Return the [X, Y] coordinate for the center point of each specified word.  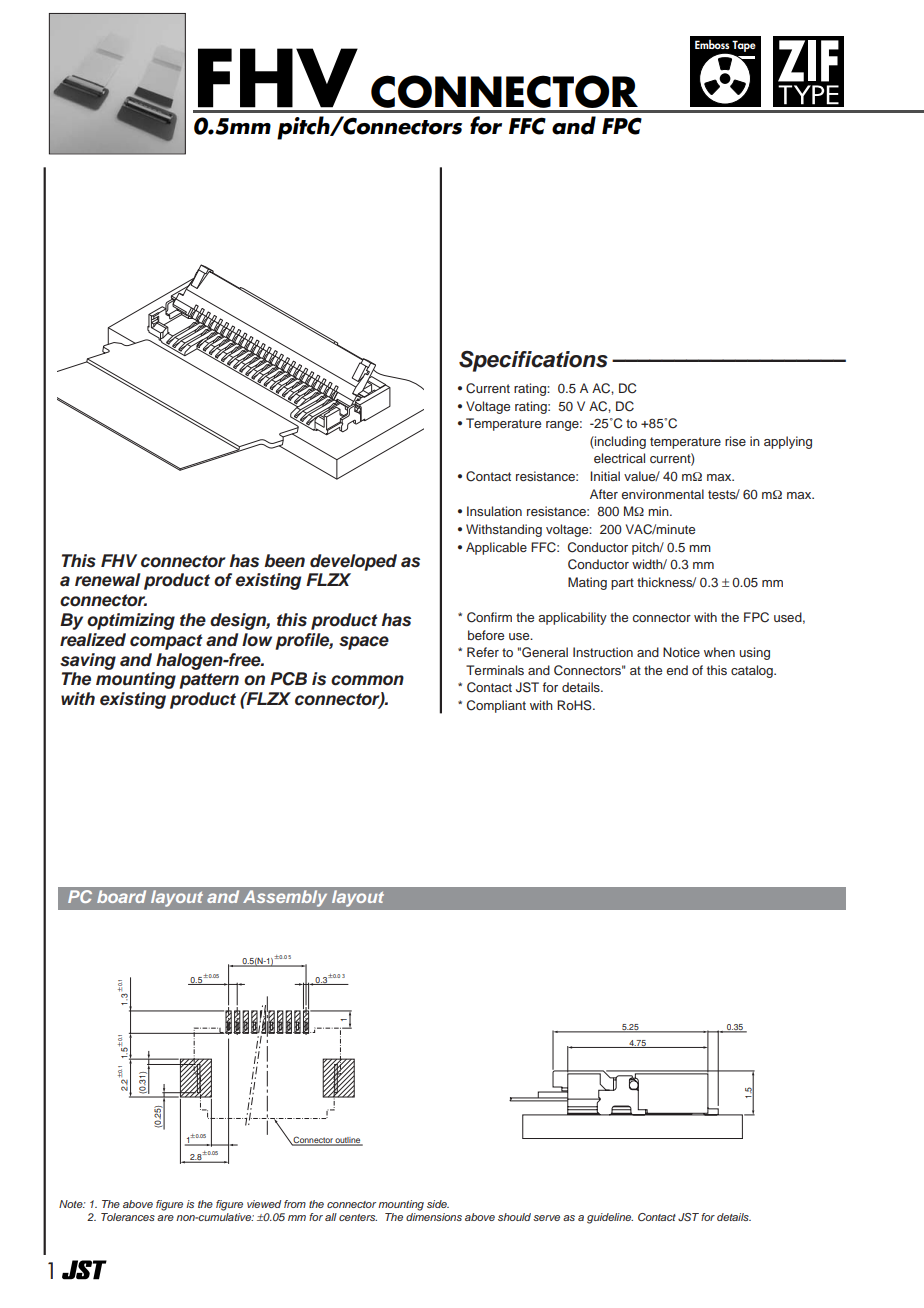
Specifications [533, 361]
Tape [744, 46]
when [719, 652]
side [438, 1204]
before [486, 635]
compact [166, 642]
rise [735, 441]
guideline [610, 1218]
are [165, 1218]
